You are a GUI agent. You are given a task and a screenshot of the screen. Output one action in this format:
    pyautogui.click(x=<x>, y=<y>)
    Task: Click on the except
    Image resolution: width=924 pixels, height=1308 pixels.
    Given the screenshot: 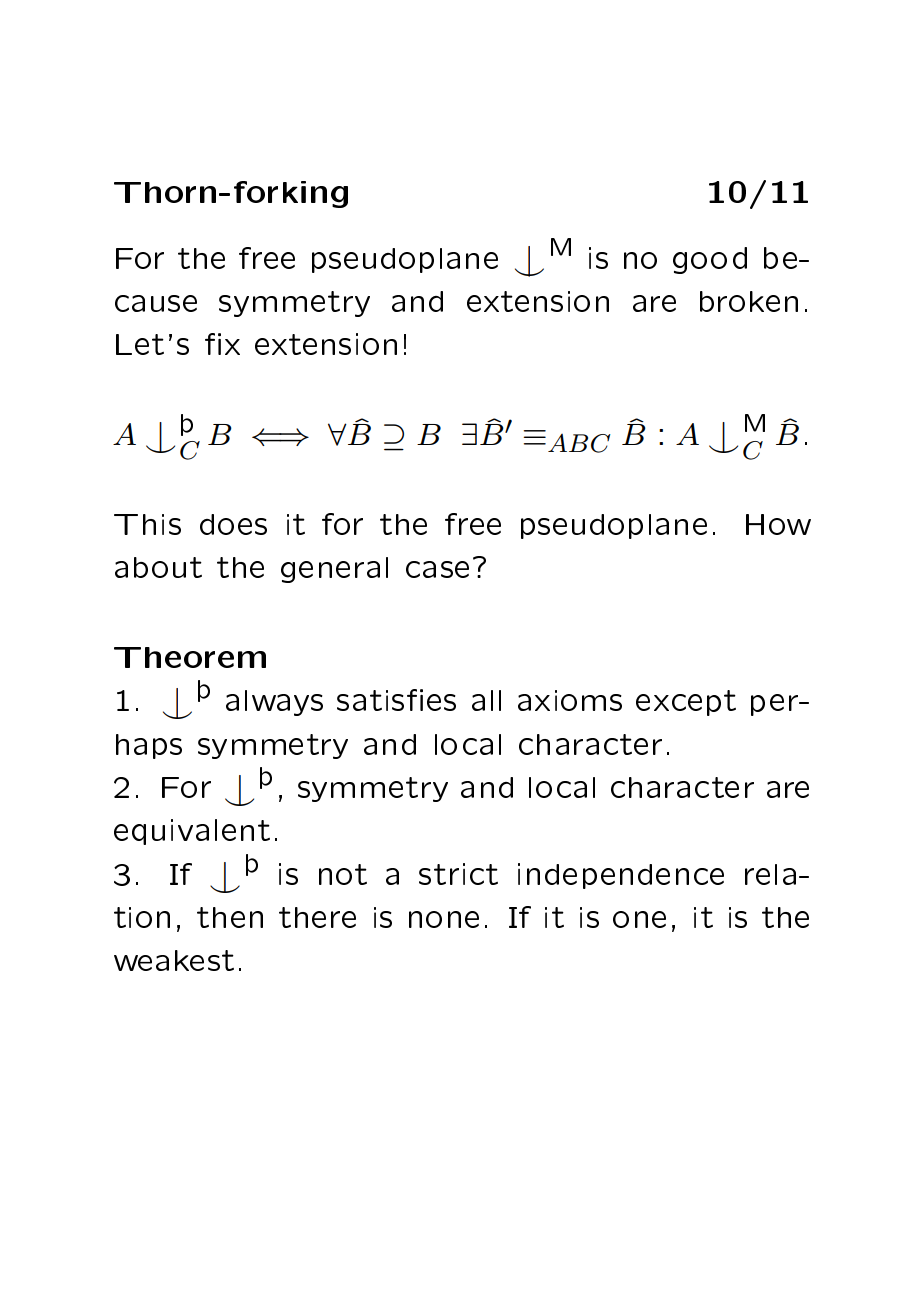 What is the action you would take?
    pyautogui.click(x=686, y=703)
